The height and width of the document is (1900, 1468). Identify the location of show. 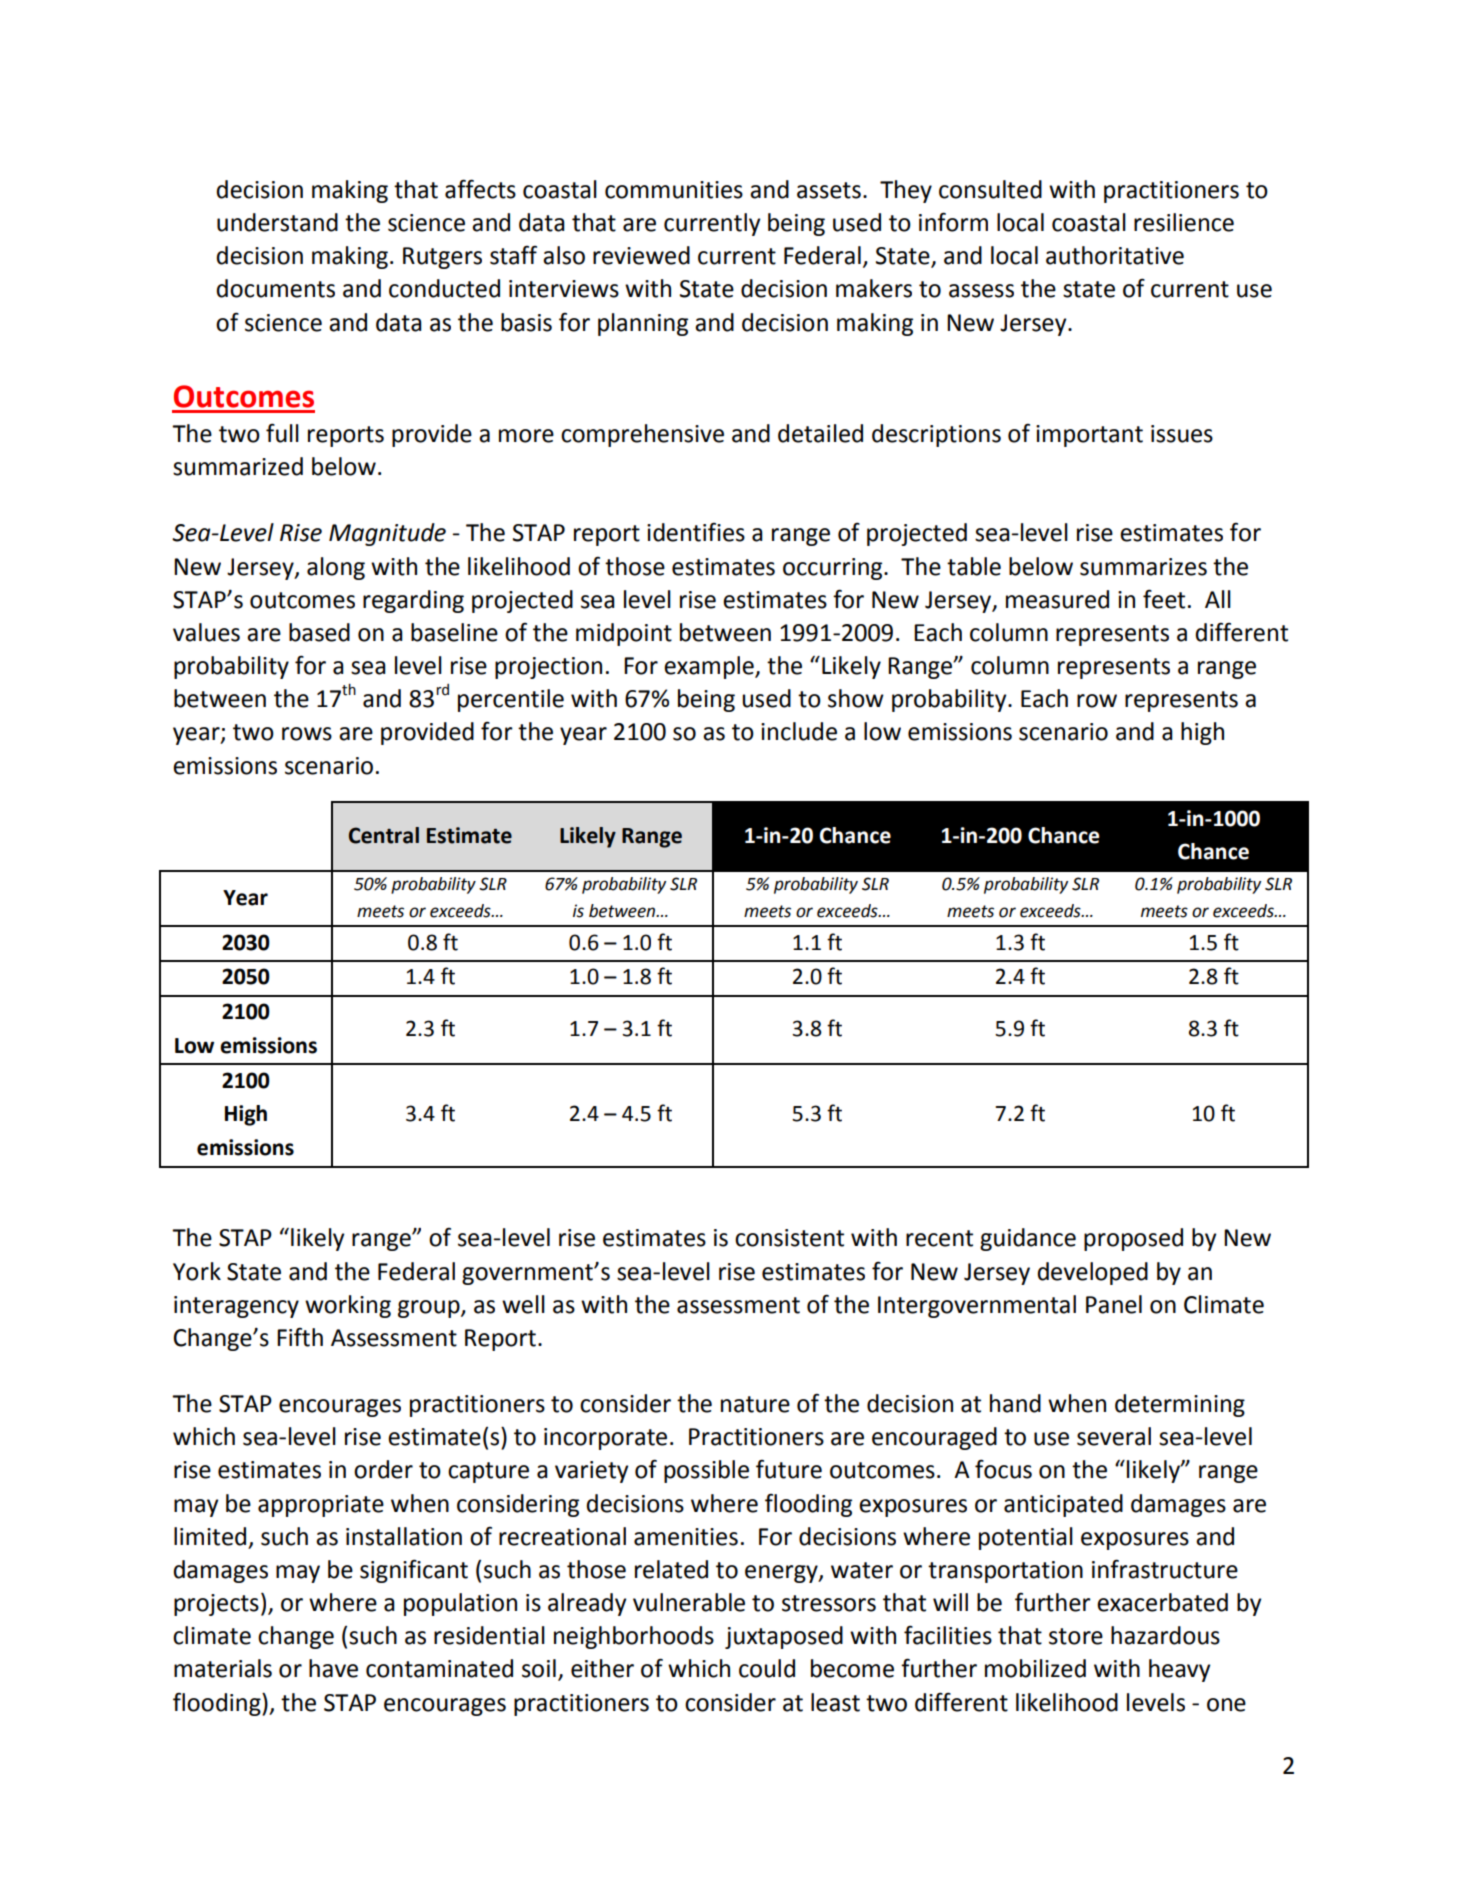
(856, 698).
